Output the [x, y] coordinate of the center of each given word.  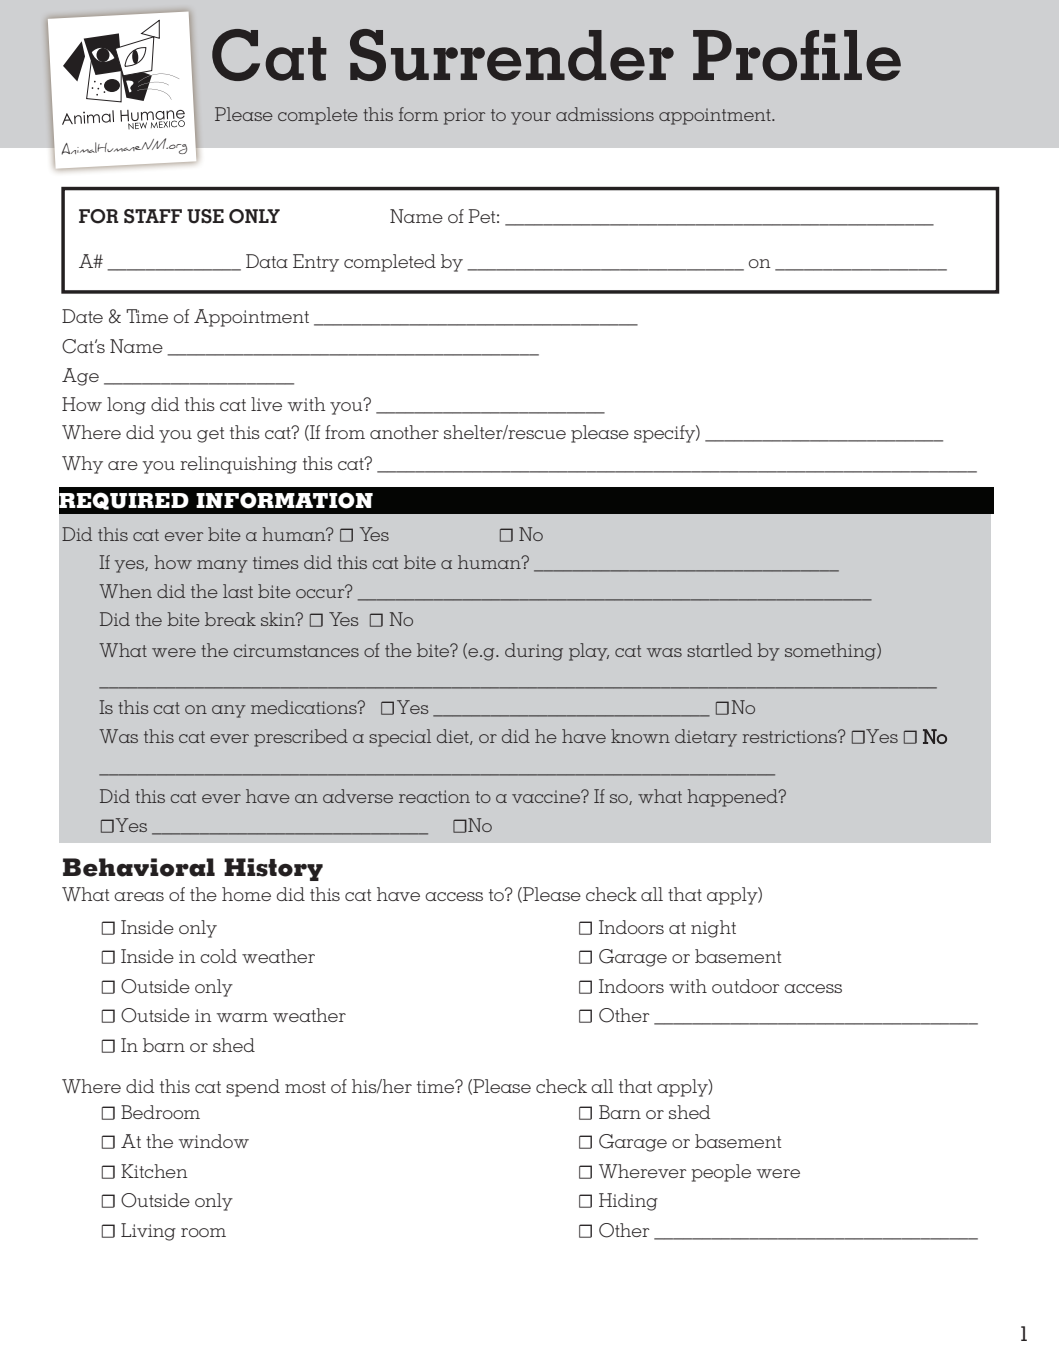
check [561, 1086]
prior [464, 116]
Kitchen [154, 1171]
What [123, 650]
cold [218, 956]
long [126, 406]
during [534, 652]
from [345, 432]
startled [719, 650]
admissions [605, 114]
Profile [797, 55]
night [713, 929]
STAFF [153, 216]
